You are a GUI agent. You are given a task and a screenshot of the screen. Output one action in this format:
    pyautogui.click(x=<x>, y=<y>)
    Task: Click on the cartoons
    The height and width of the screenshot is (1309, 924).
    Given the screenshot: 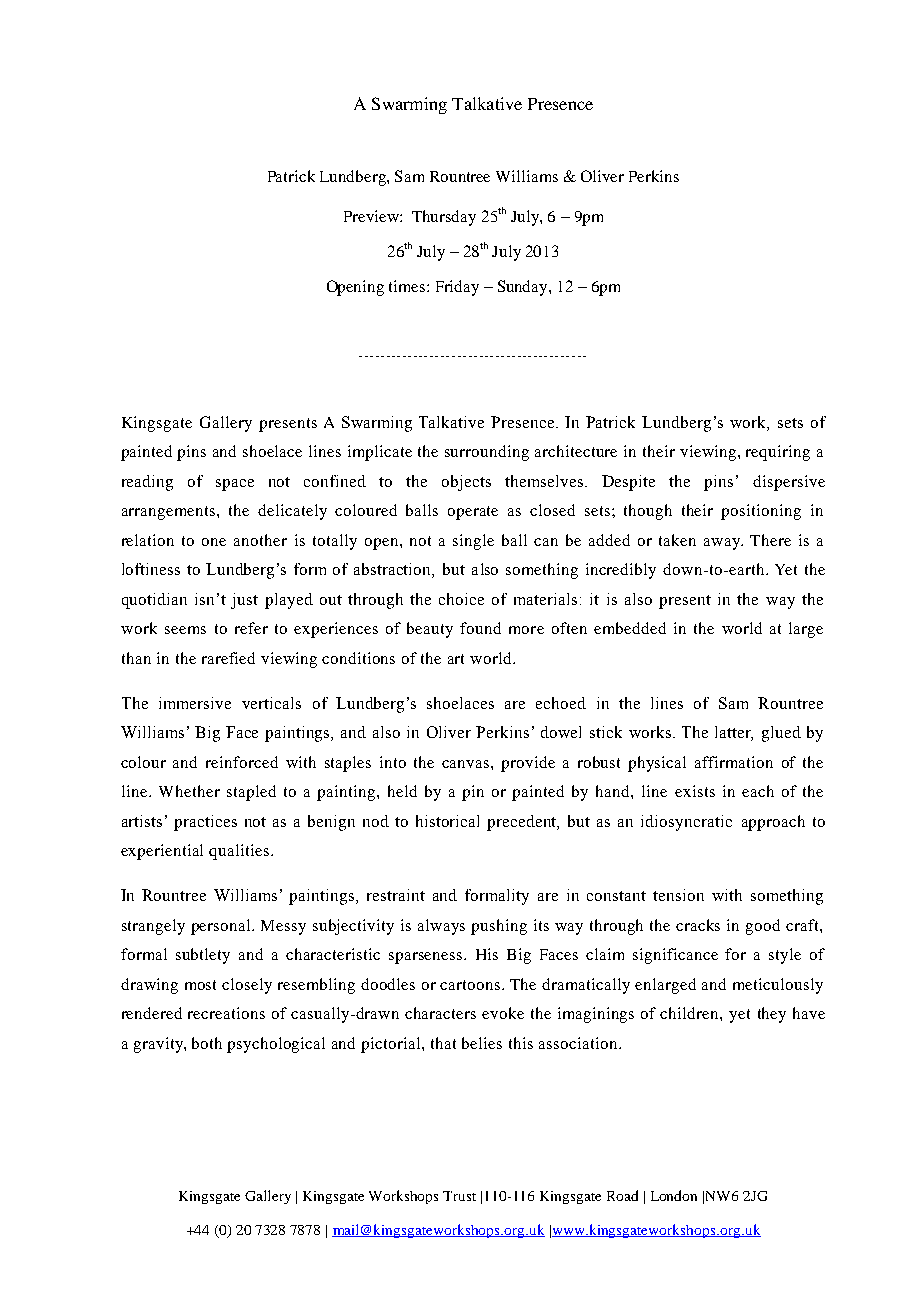 What is the action you would take?
    pyautogui.click(x=471, y=985)
